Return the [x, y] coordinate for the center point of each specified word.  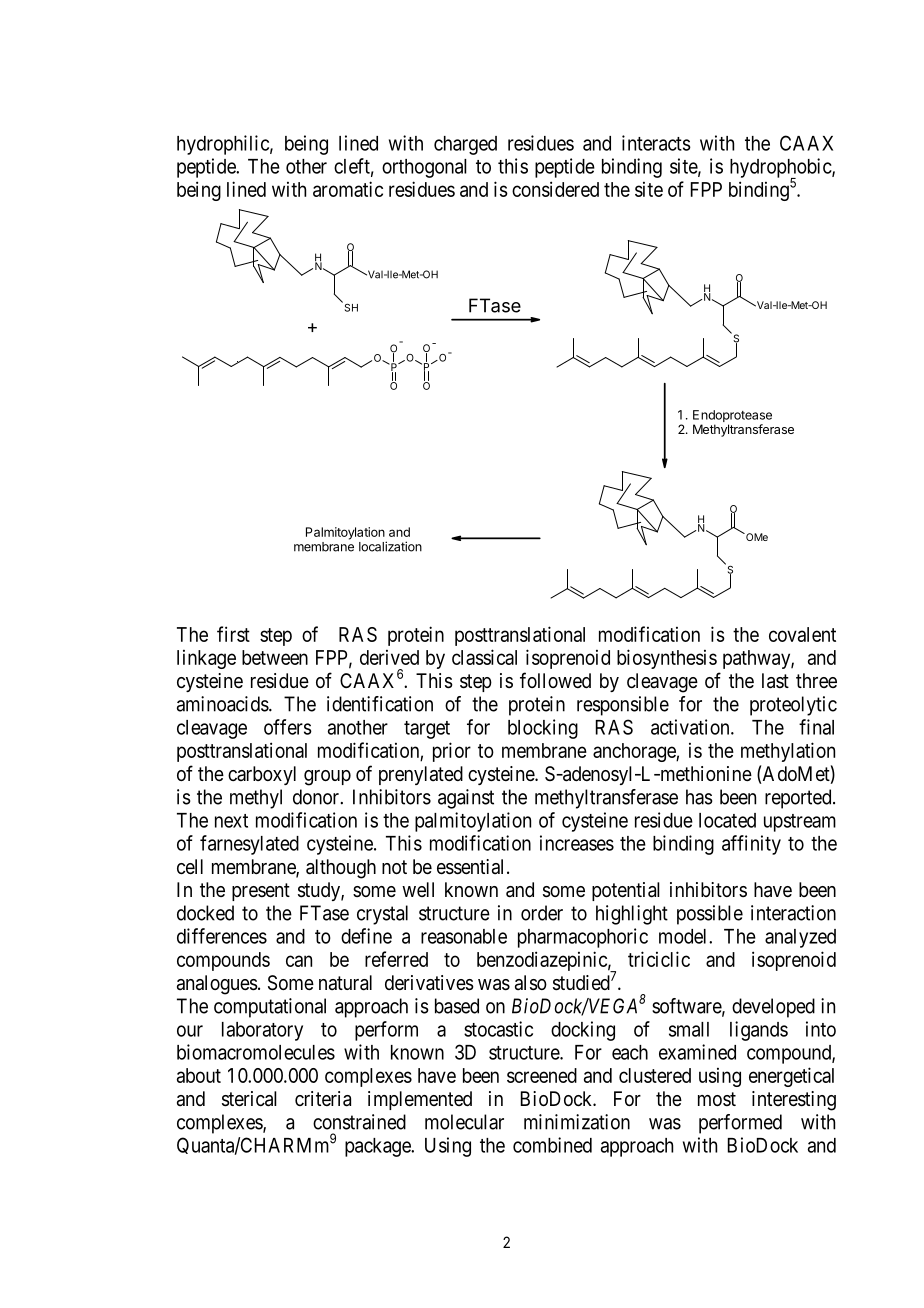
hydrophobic [781, 169]
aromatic [348, 189]
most [717, 1099]
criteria [323, 1099]
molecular [464, 1122]
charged [465, 145]
